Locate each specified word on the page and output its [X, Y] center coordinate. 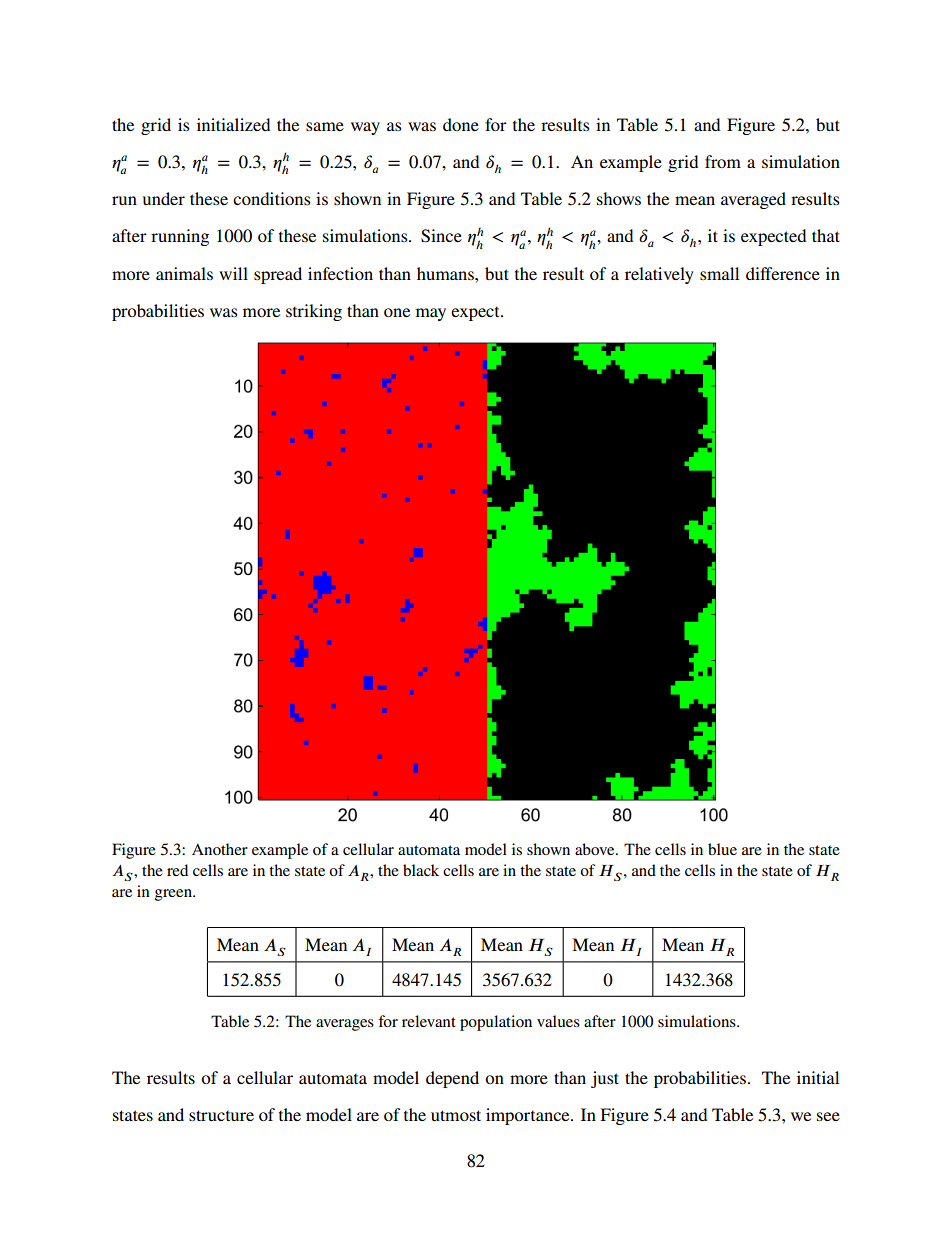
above [596, 849]
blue [722, 849]
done [461, 124]
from [723, 161]
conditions [272, 198]
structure [221, 1115]
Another [220, 849]
